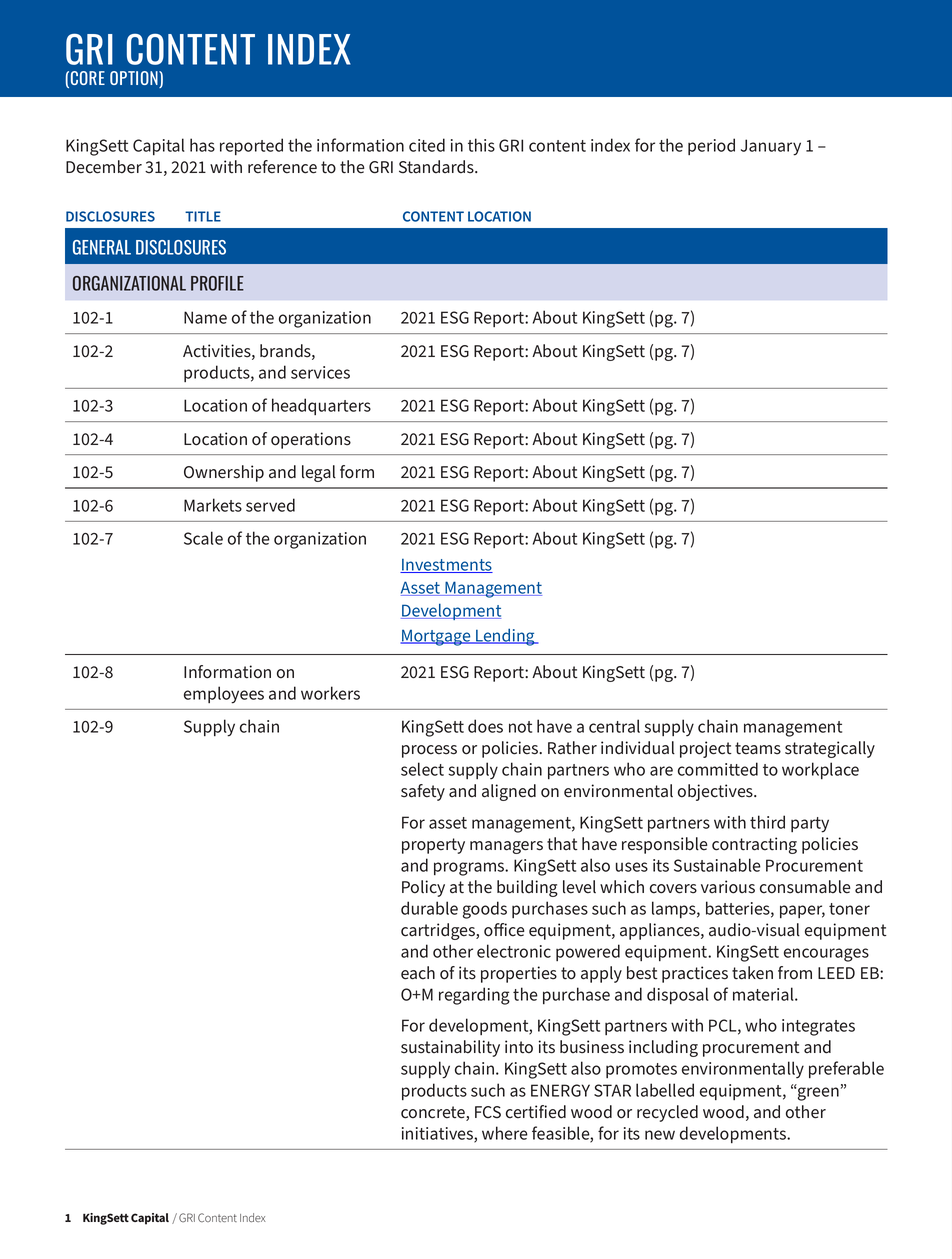 This page has height=1259, width=952. Describe the element at coordinates (224, 695) in the page. I see `employees` at that location.
